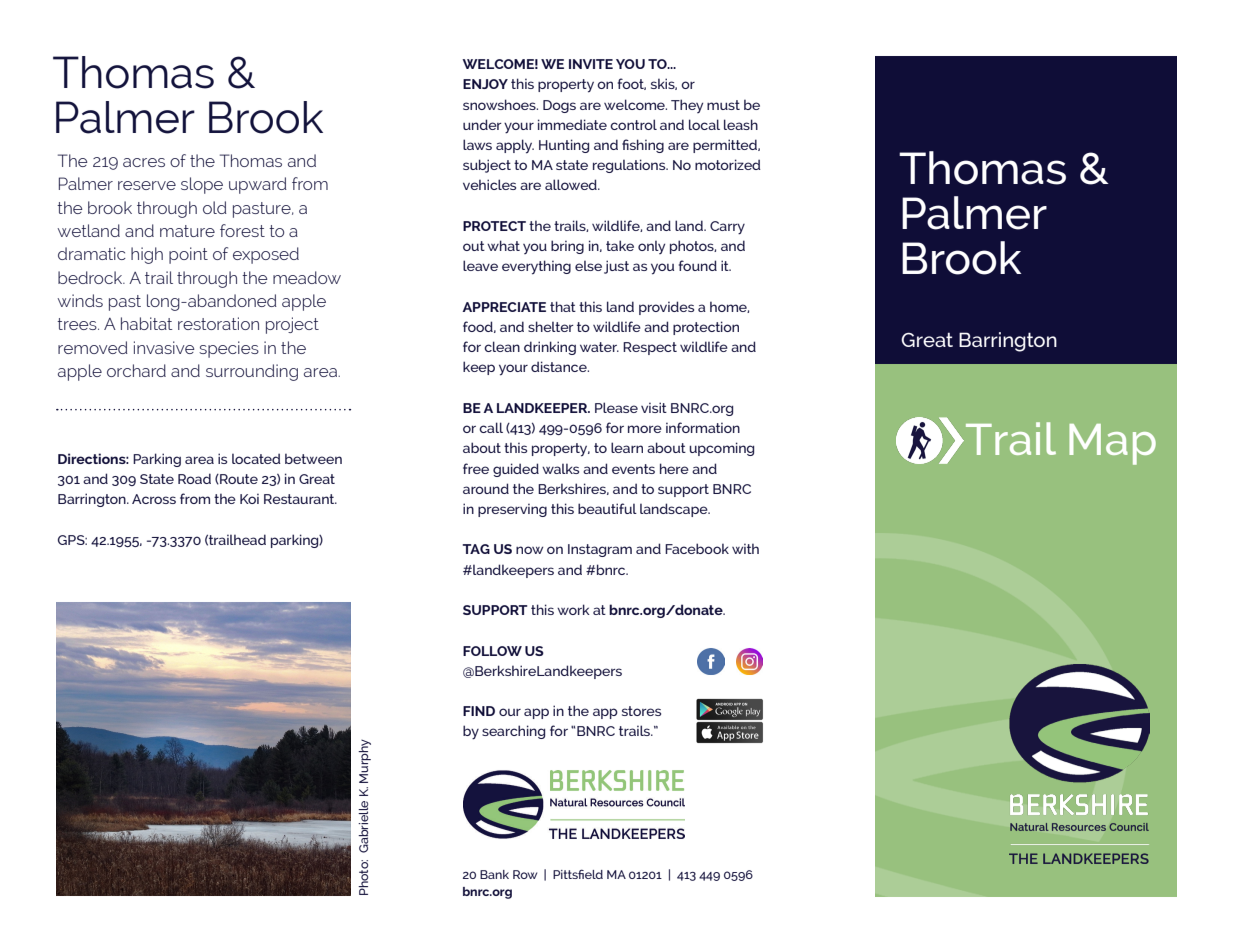  I want to click on Dogs, so click(559, 106).
